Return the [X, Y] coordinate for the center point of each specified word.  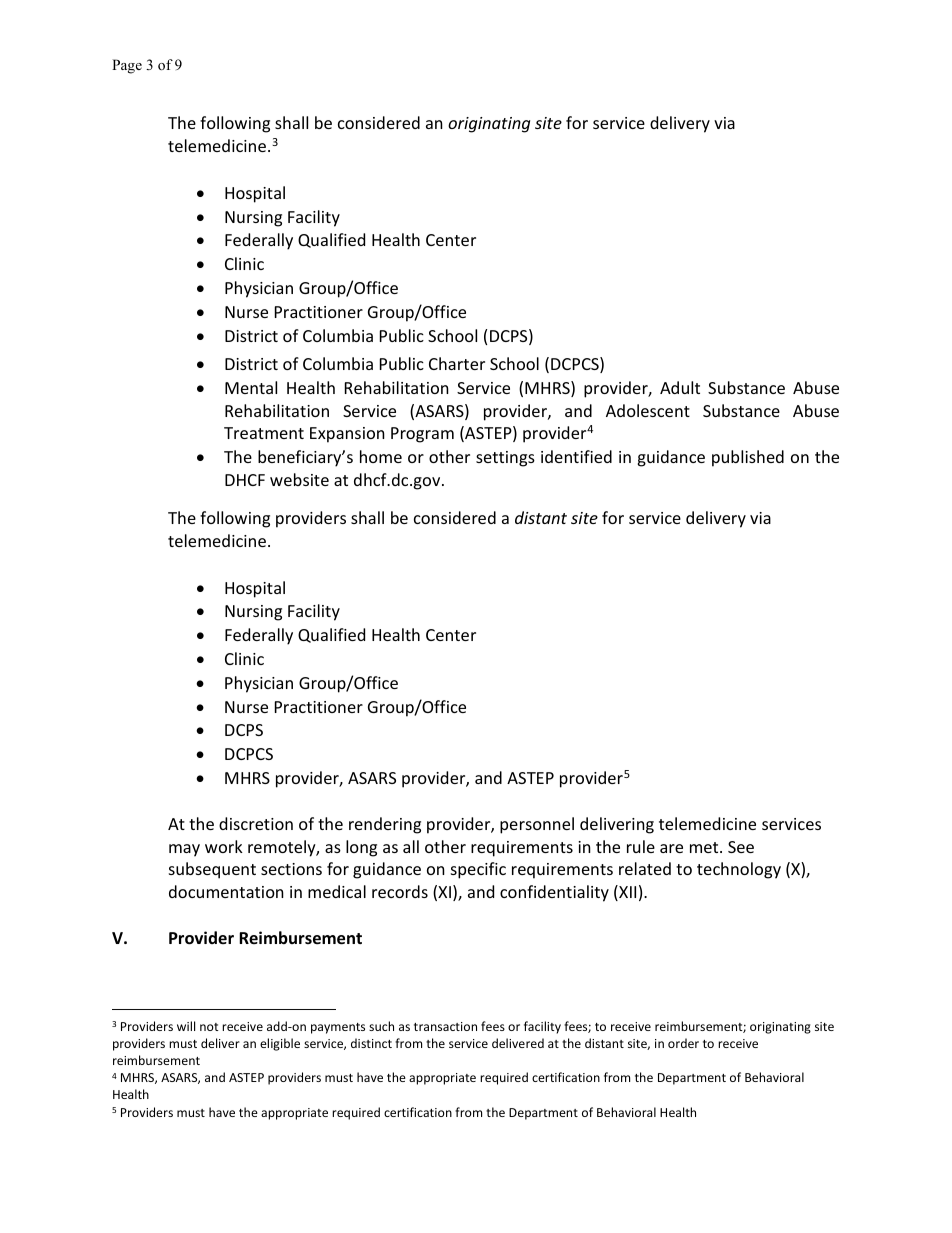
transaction [445, 1026]
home [381, 456]
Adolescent [648, 410]
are [671, 848]
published [748, 458]
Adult [680, 387]
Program [422, 435]
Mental [251, 387]
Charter [457, 363]
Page [127, 66]
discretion [256, 823]
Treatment [264, 433]
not [209, 1027]
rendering [385, 825]
